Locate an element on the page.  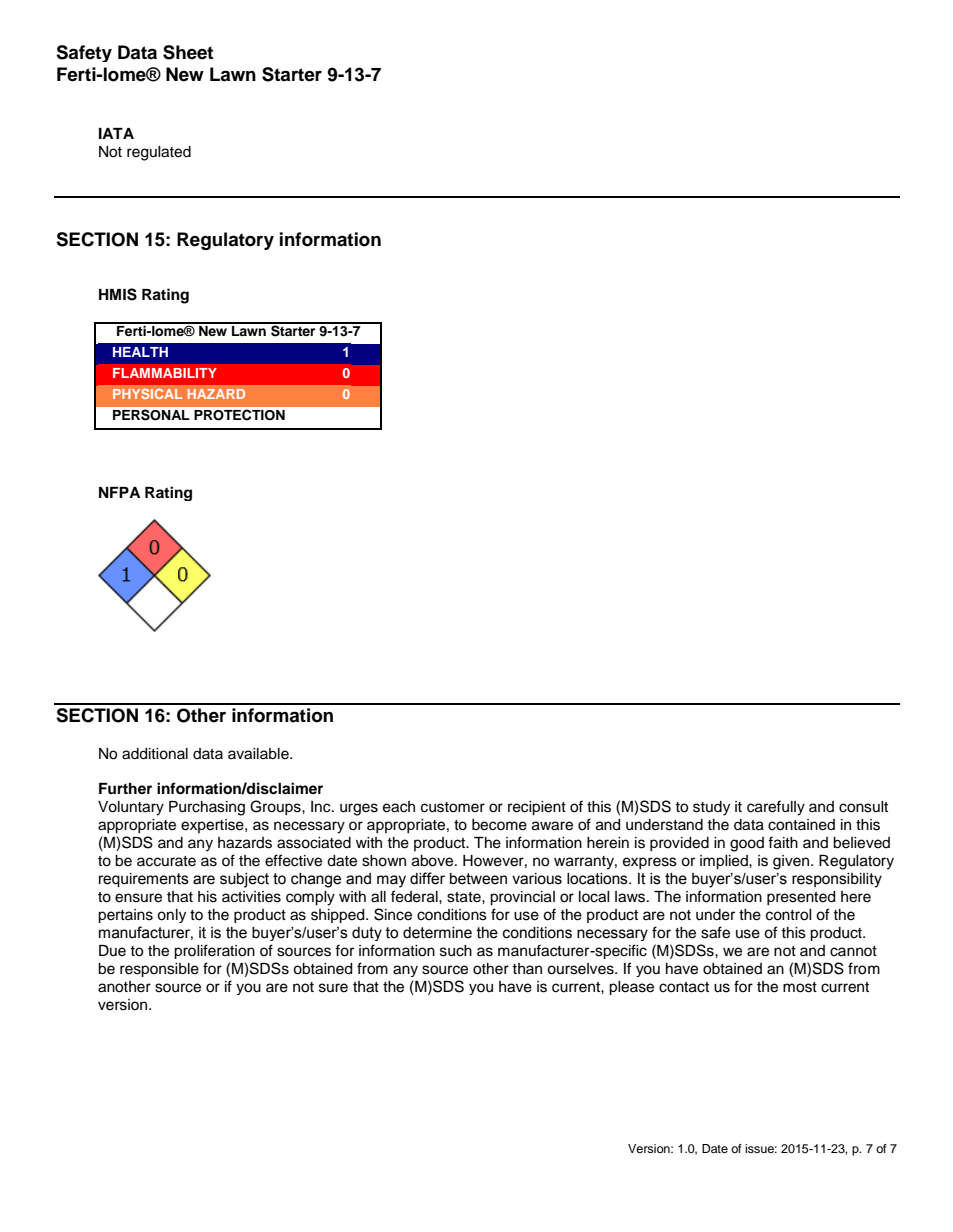
Sheet is located at coordinates (188, 52).
